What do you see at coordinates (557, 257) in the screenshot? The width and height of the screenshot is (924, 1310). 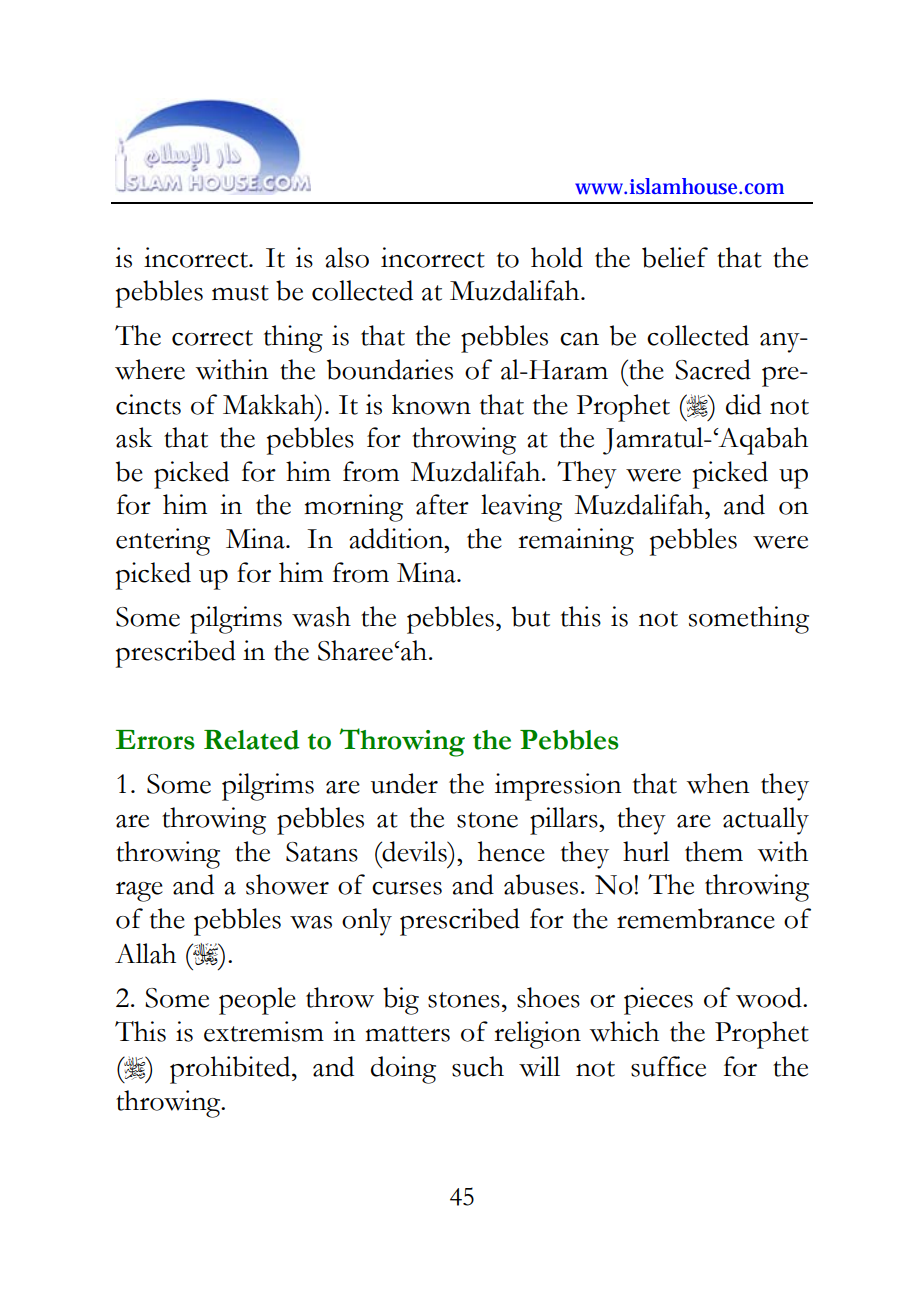 I see `hold` at bounding box center [557, 257].
